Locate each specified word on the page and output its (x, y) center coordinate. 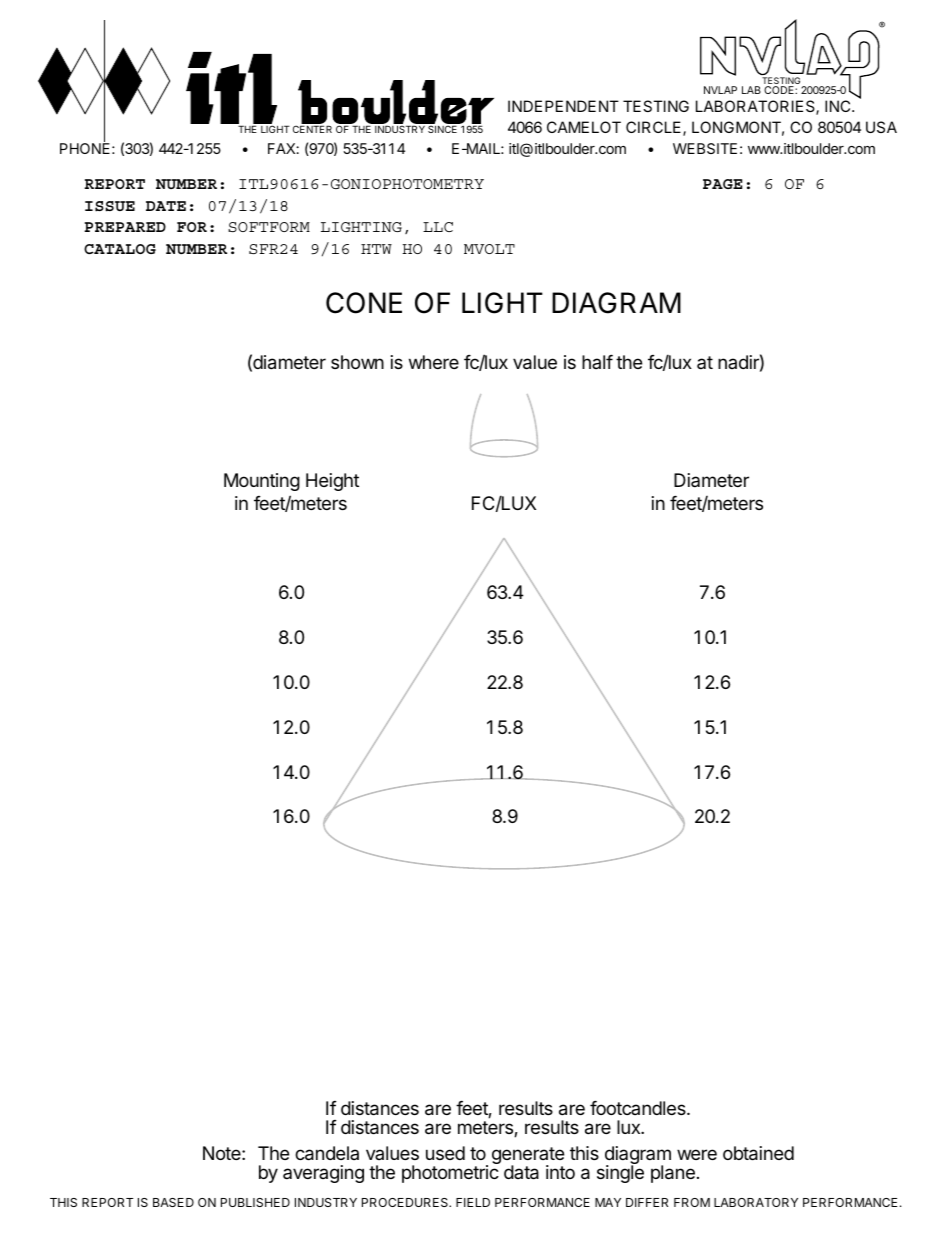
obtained (758, 1153)
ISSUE (110, 206)
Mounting (262, 482)
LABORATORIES (756, 107)
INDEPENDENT (563, 106)
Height (332, 482)
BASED (173, 1202)
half (597, 362)
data (521, 1172)
